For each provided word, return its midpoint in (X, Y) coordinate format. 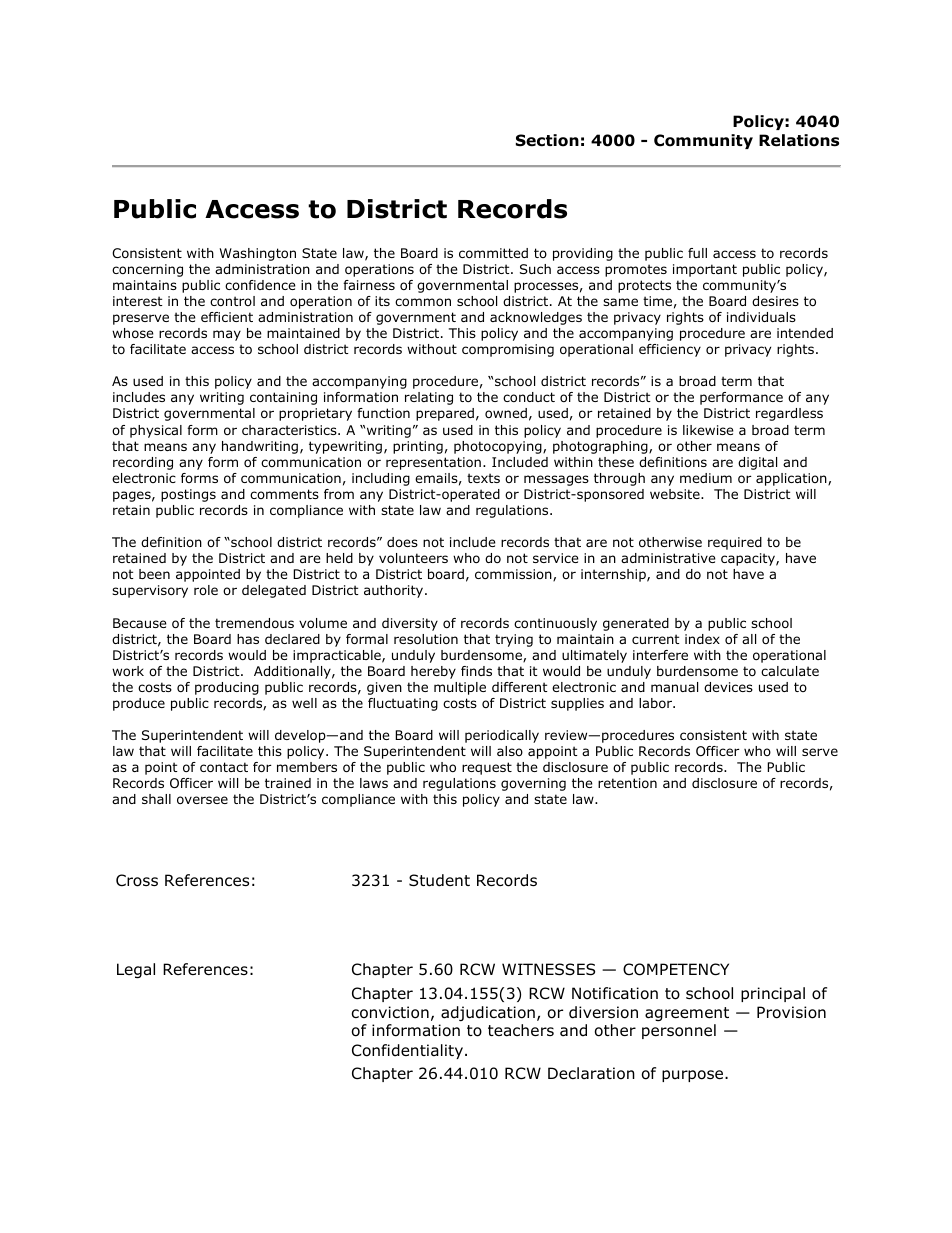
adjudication (488, 1013)
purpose (694, 1076)
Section (547, 140)
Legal (136, 970)
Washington (257, 254)
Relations (799, 140)
